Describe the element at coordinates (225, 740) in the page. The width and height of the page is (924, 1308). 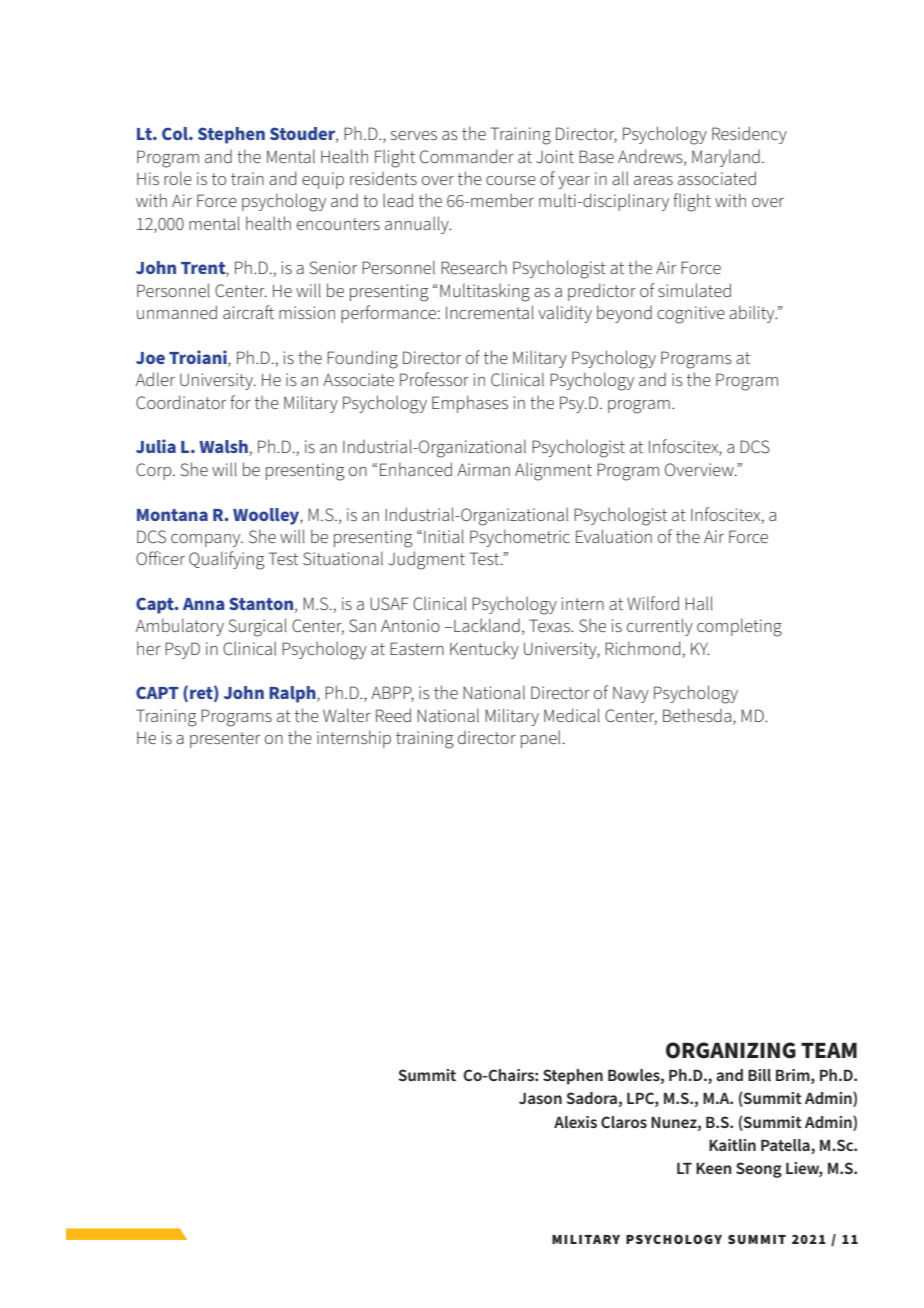
I see `presenter` at that location.
